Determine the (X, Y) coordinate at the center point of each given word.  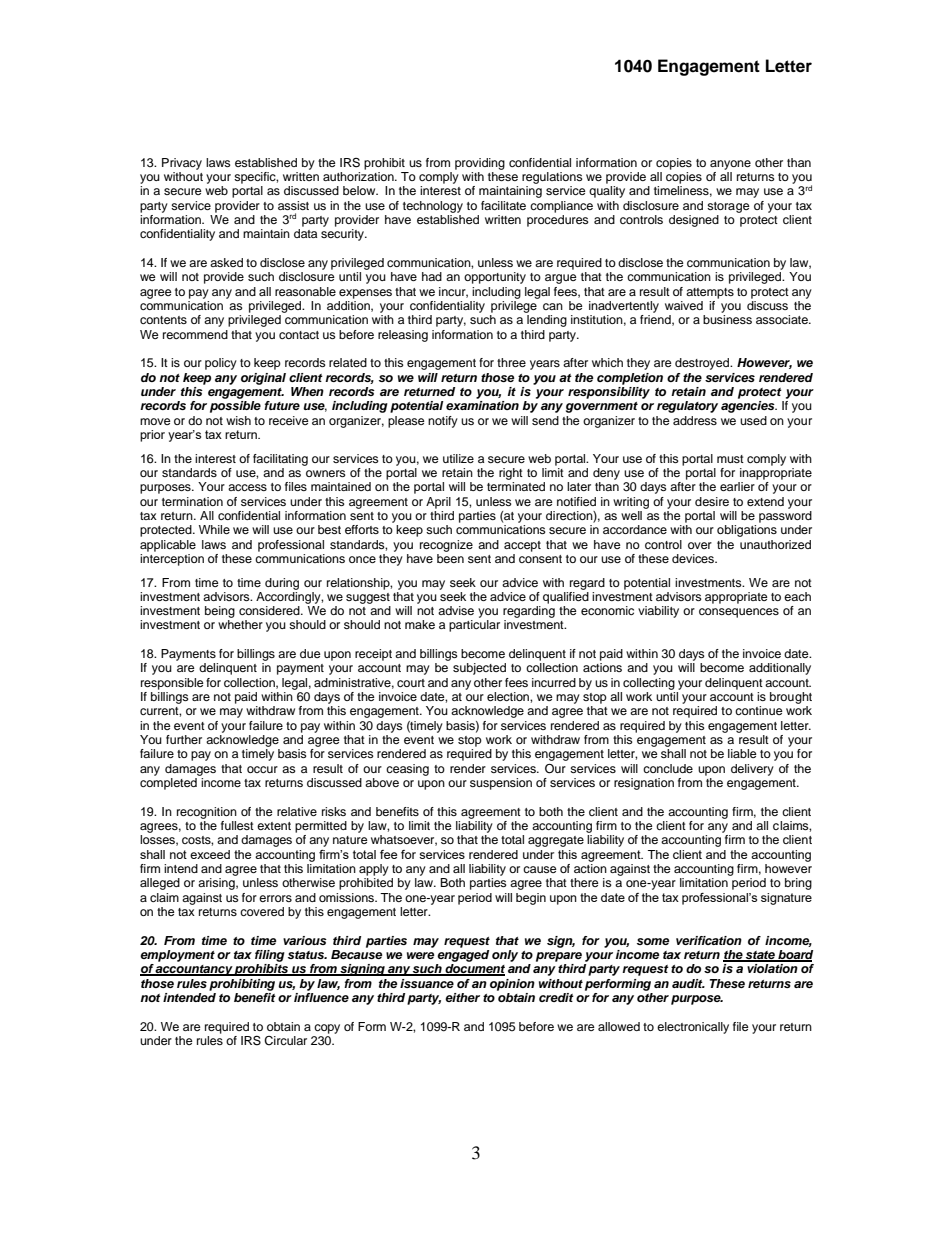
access (247, 487)
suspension (501, 784)
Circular (285, 1041)
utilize (458, 458)
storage (728, 207)
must (730, 459)
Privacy (182, 164)
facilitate (503, 205)
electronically (693, 1028)
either (462, 997)
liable (742, 753)
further (184, 739)
